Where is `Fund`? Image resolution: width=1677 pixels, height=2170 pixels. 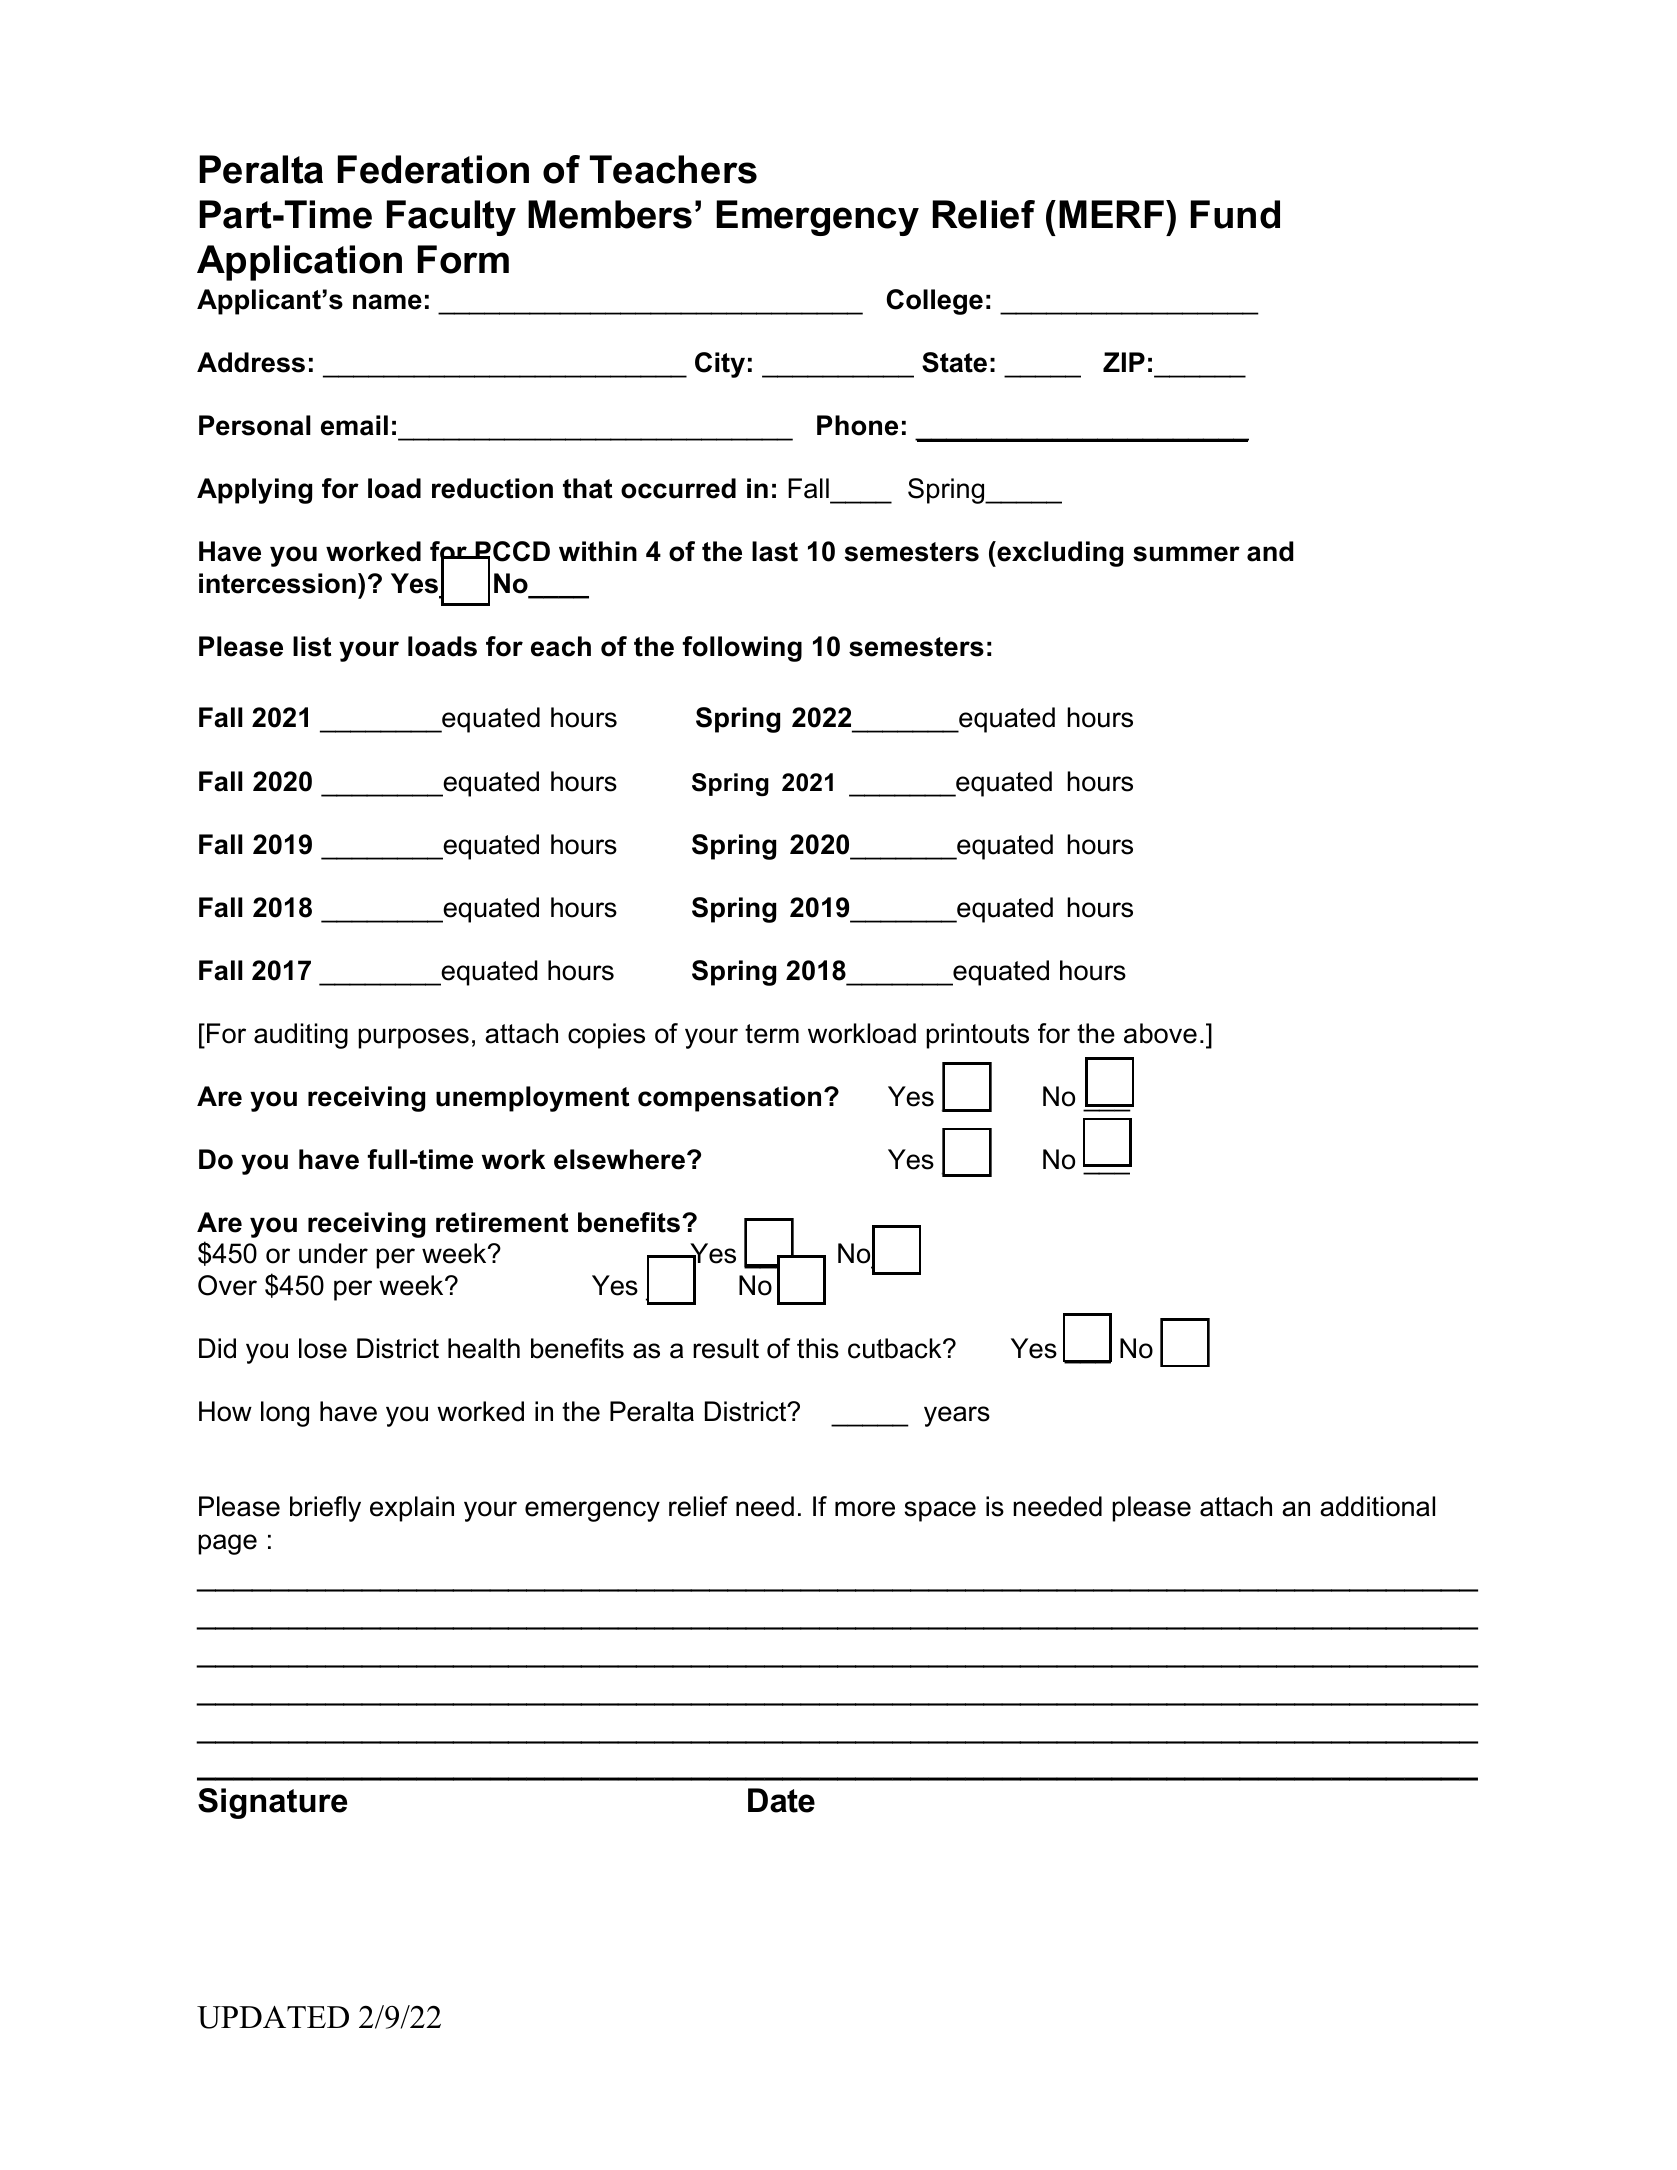
Fund is located at coordinates (1235, 214).
